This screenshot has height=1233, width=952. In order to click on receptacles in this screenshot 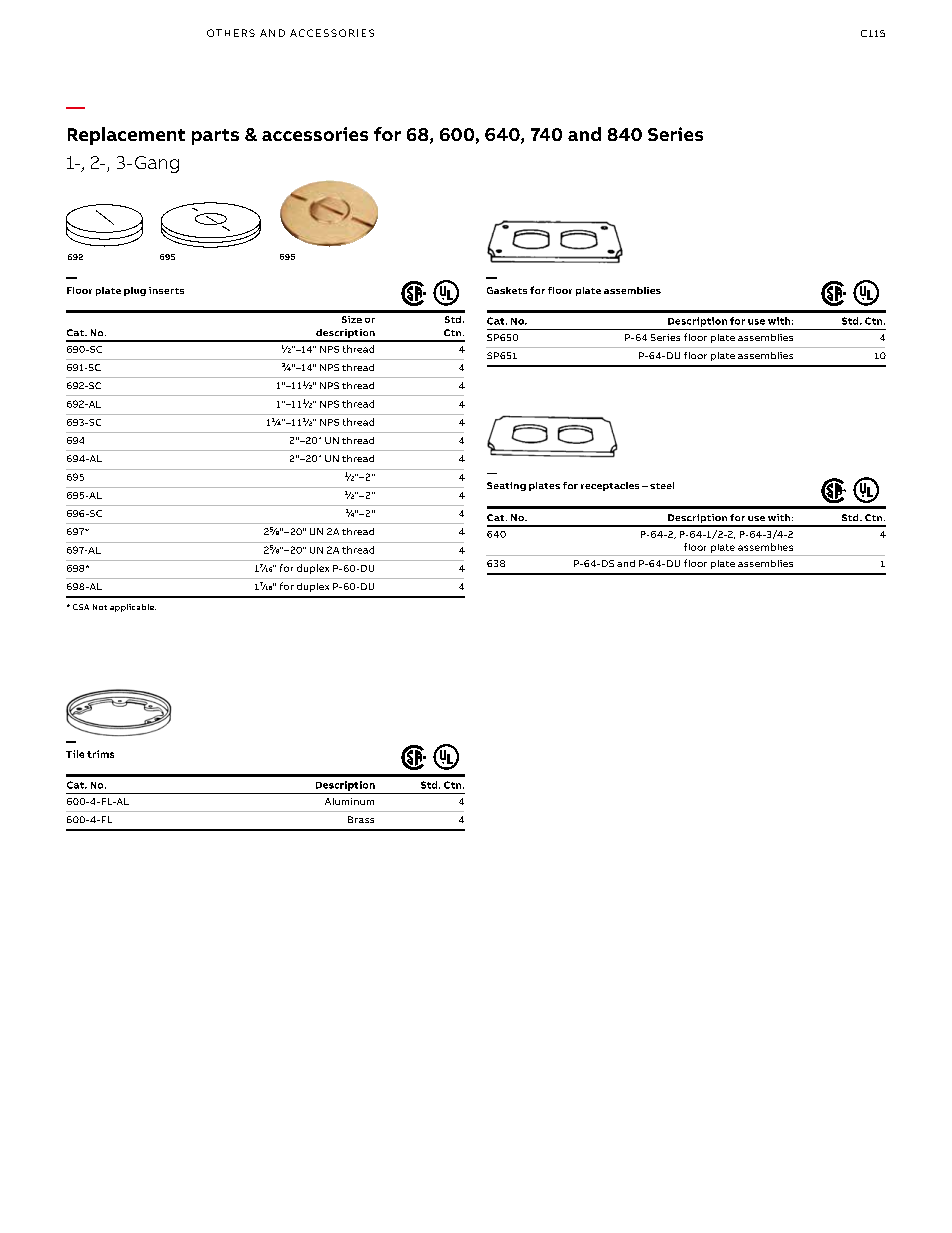, I will do `click(610, 486)`.
